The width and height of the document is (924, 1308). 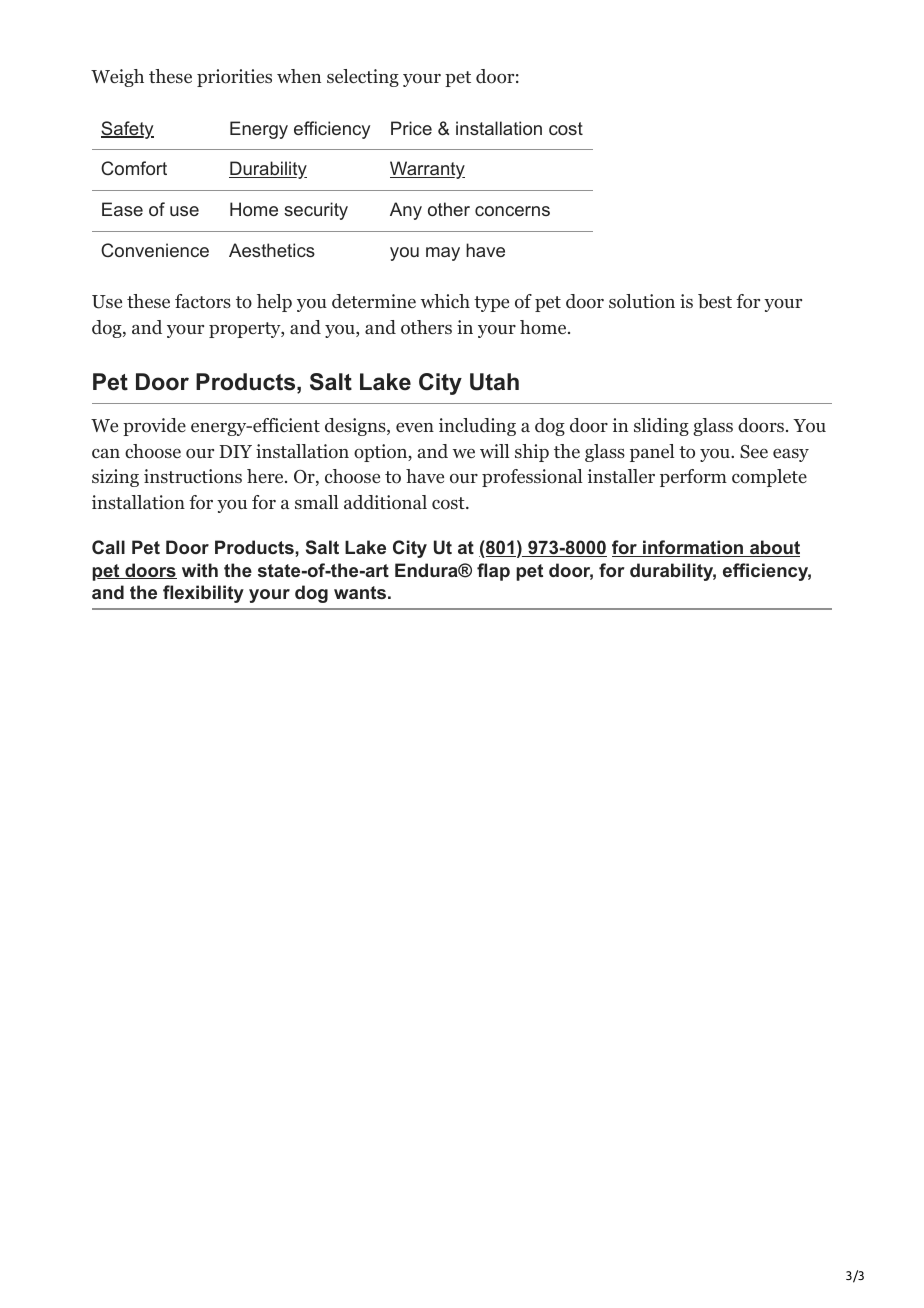 What do you see at coordinates (445, 301) in the document?
I see `which` at bounding box center [445, 301].
